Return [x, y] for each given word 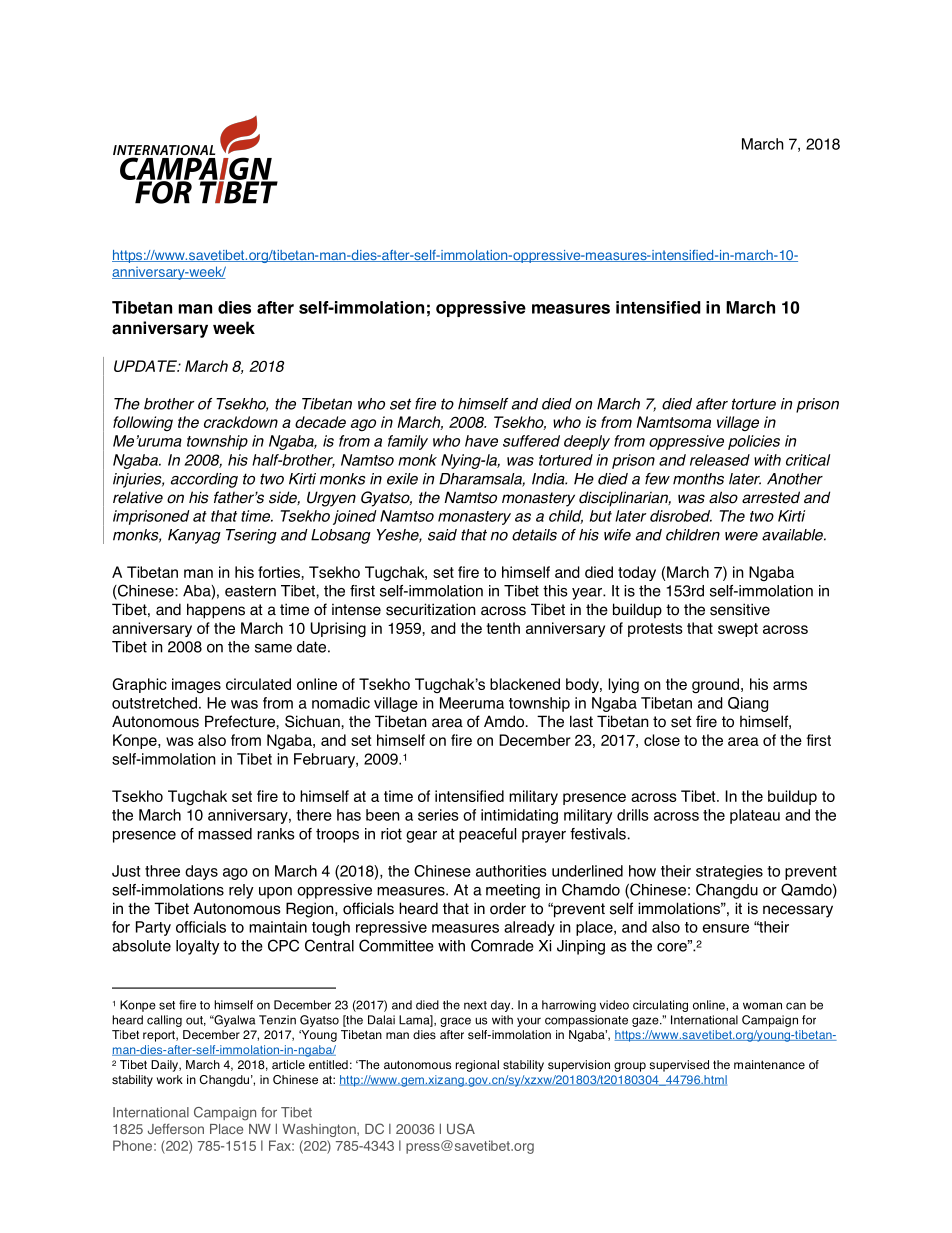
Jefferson [176, 1129]
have [481, 441]
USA [461, 1128]
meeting [513, 891]
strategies [729, 872]
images [196, 685]
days [201, 872]
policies [754, 442]
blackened [525, 684]
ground [717, 685]
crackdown [241, 422]
